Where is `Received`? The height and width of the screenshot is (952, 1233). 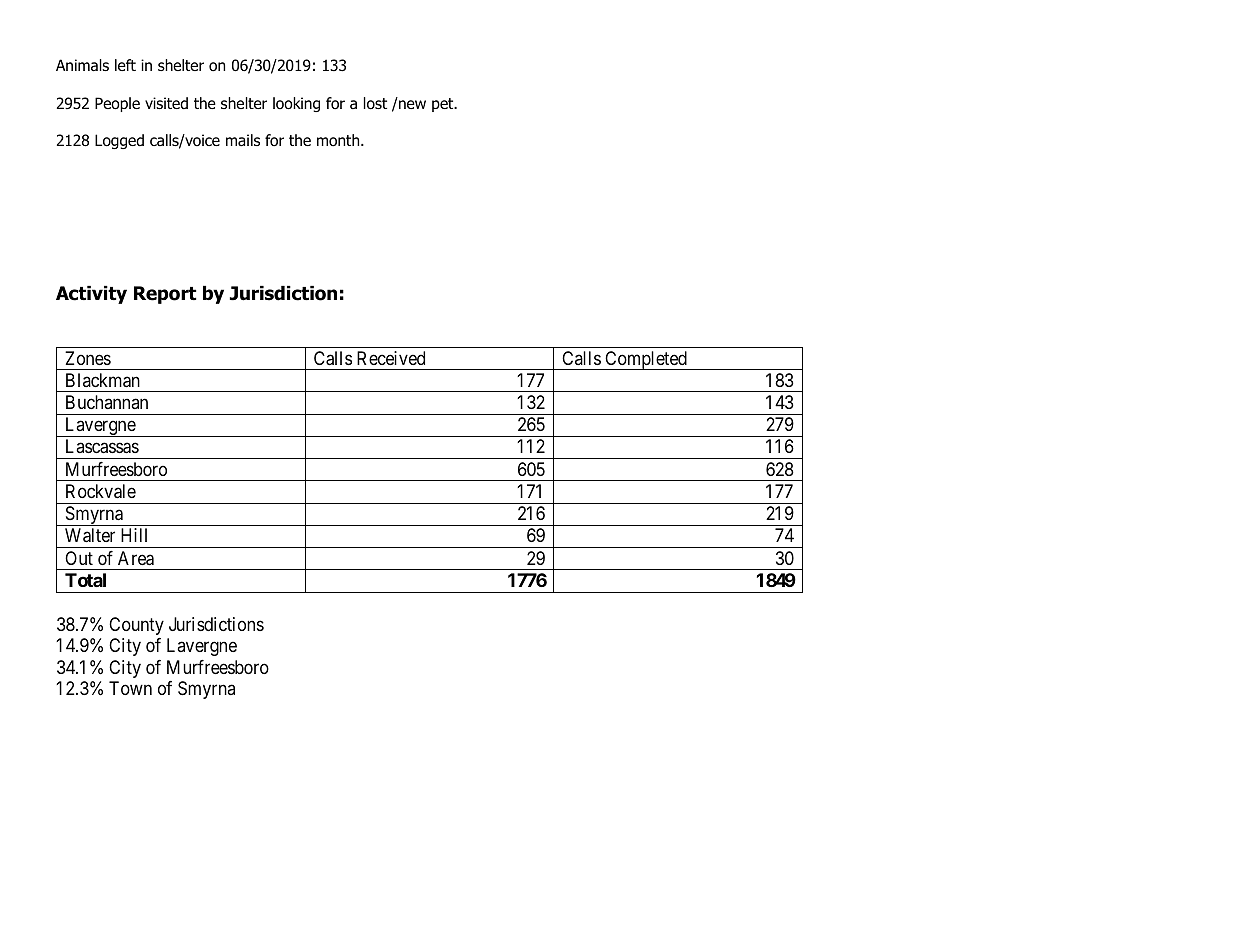
Received is located at coordinates (391, 358).
